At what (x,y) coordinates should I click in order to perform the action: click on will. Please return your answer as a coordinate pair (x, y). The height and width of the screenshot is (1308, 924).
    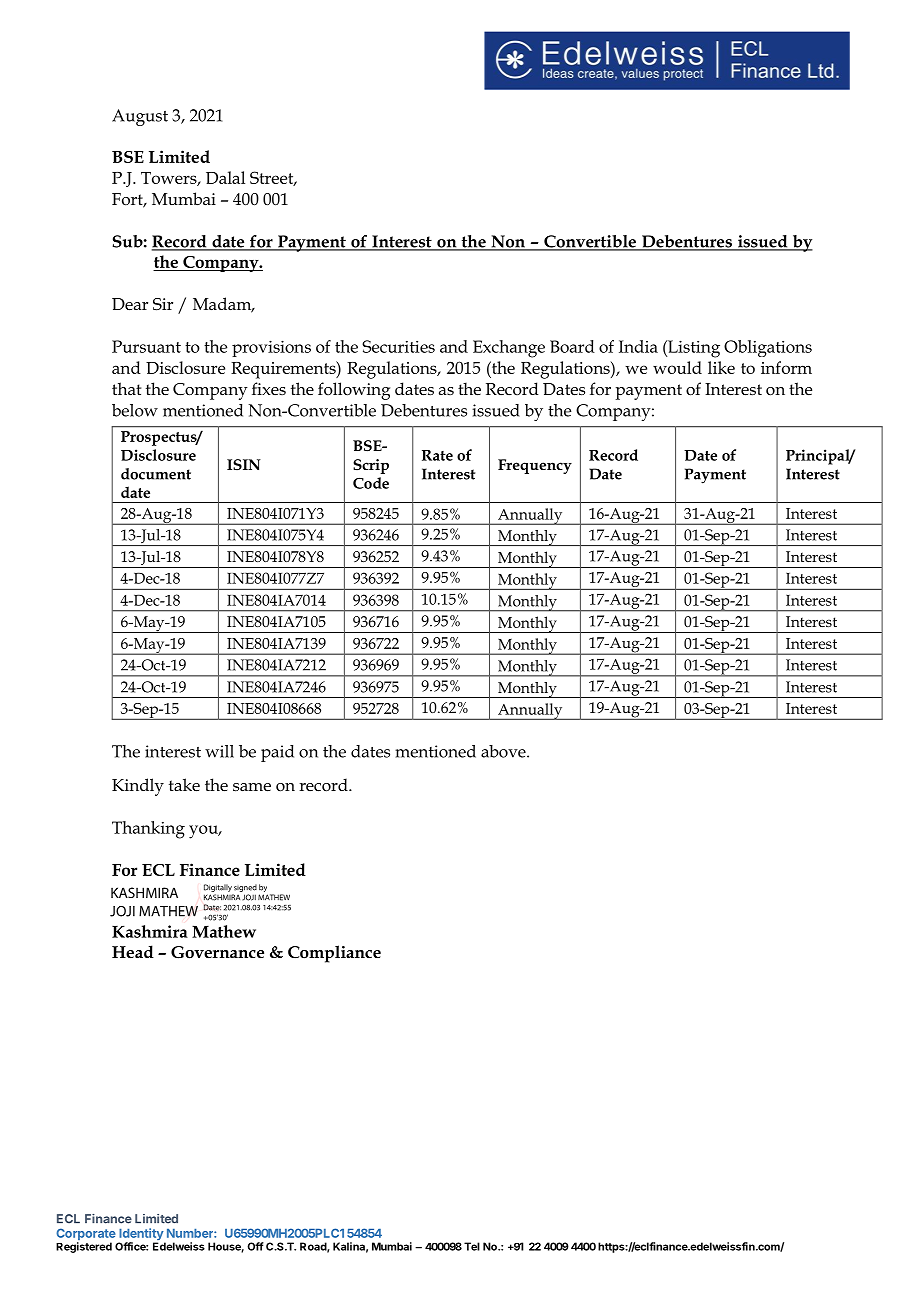
    Looking at the image, I should click on (219, 751).
